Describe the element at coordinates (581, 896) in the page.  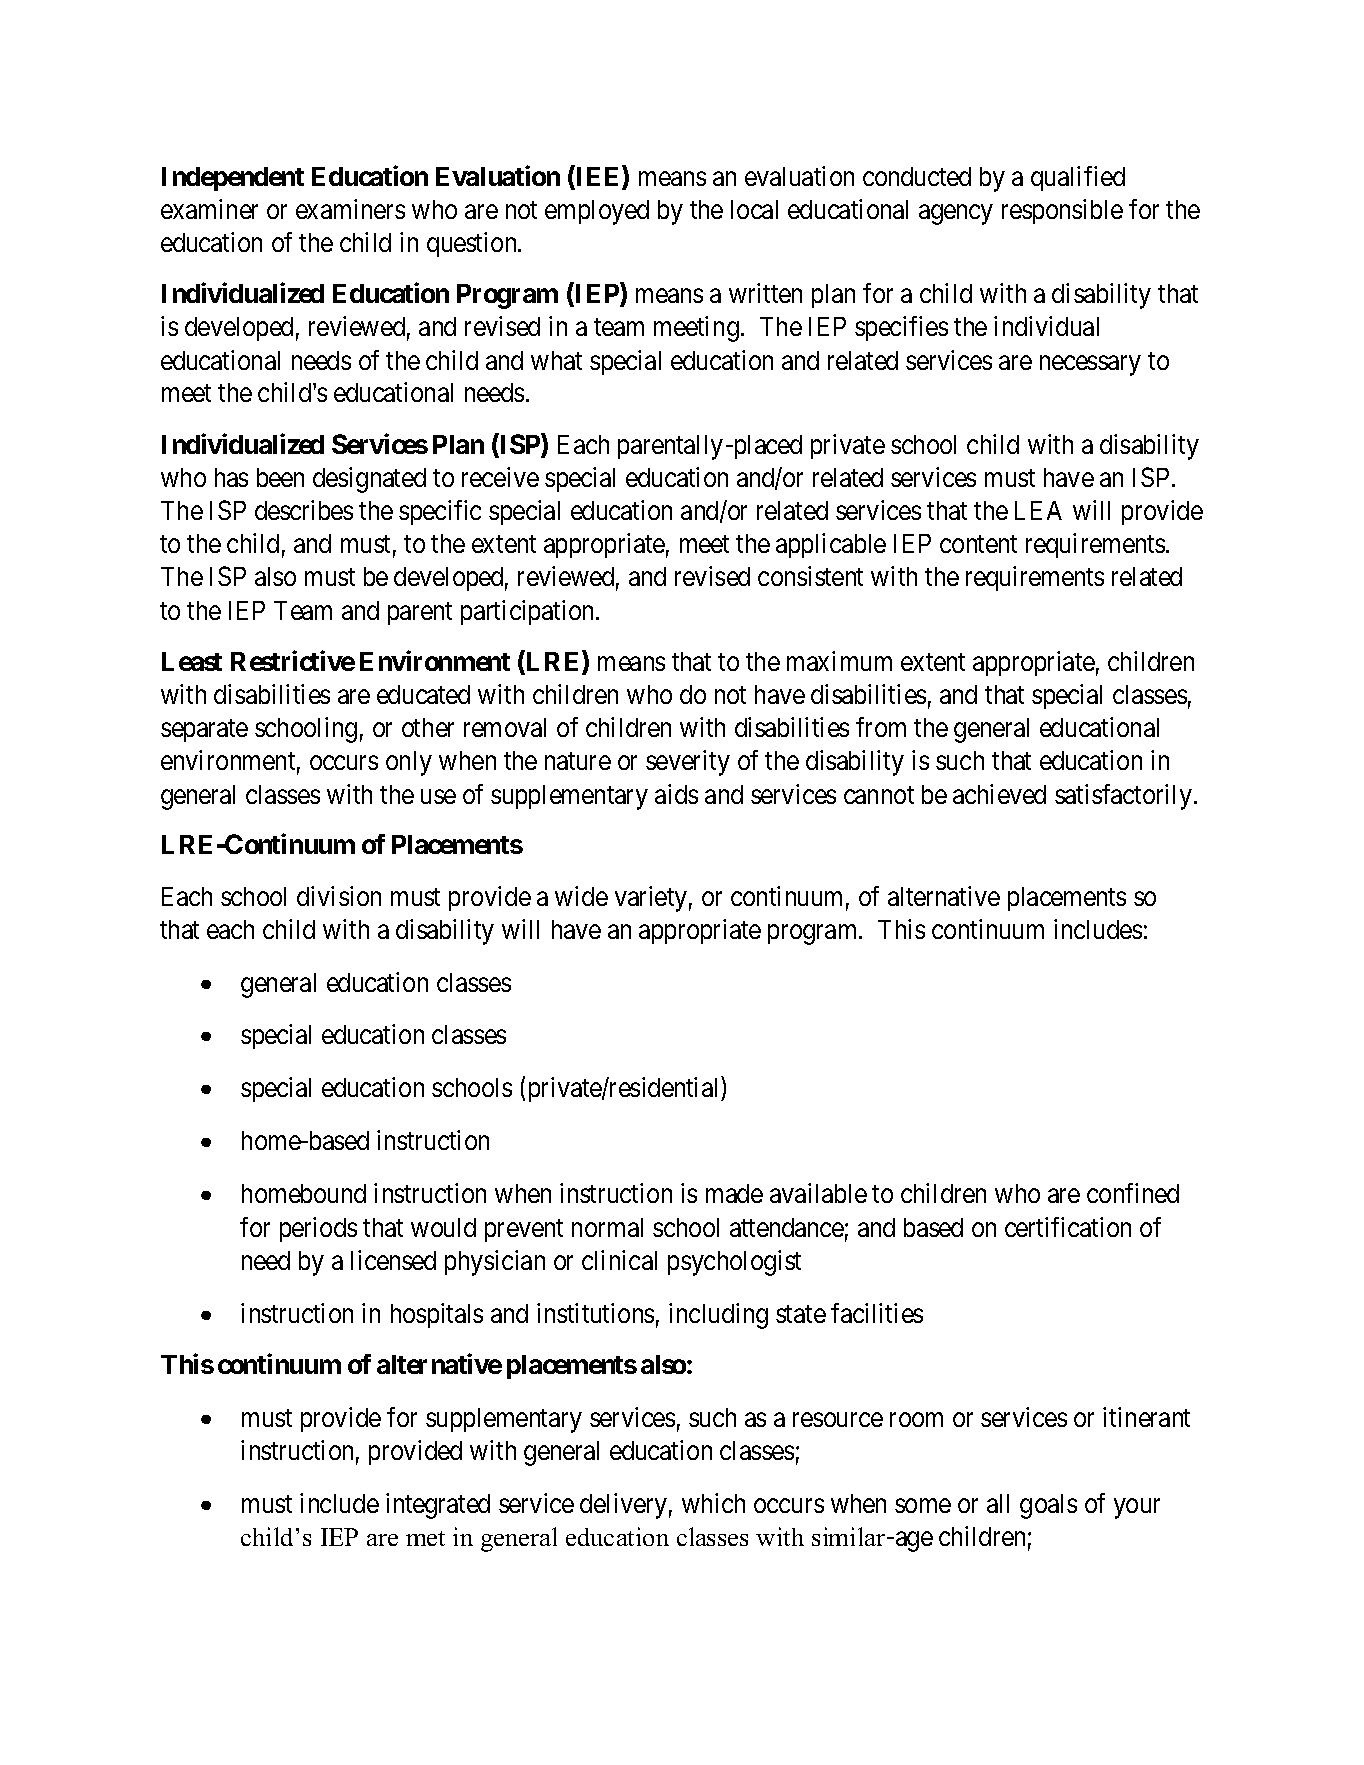
I see `wide` at that location.
